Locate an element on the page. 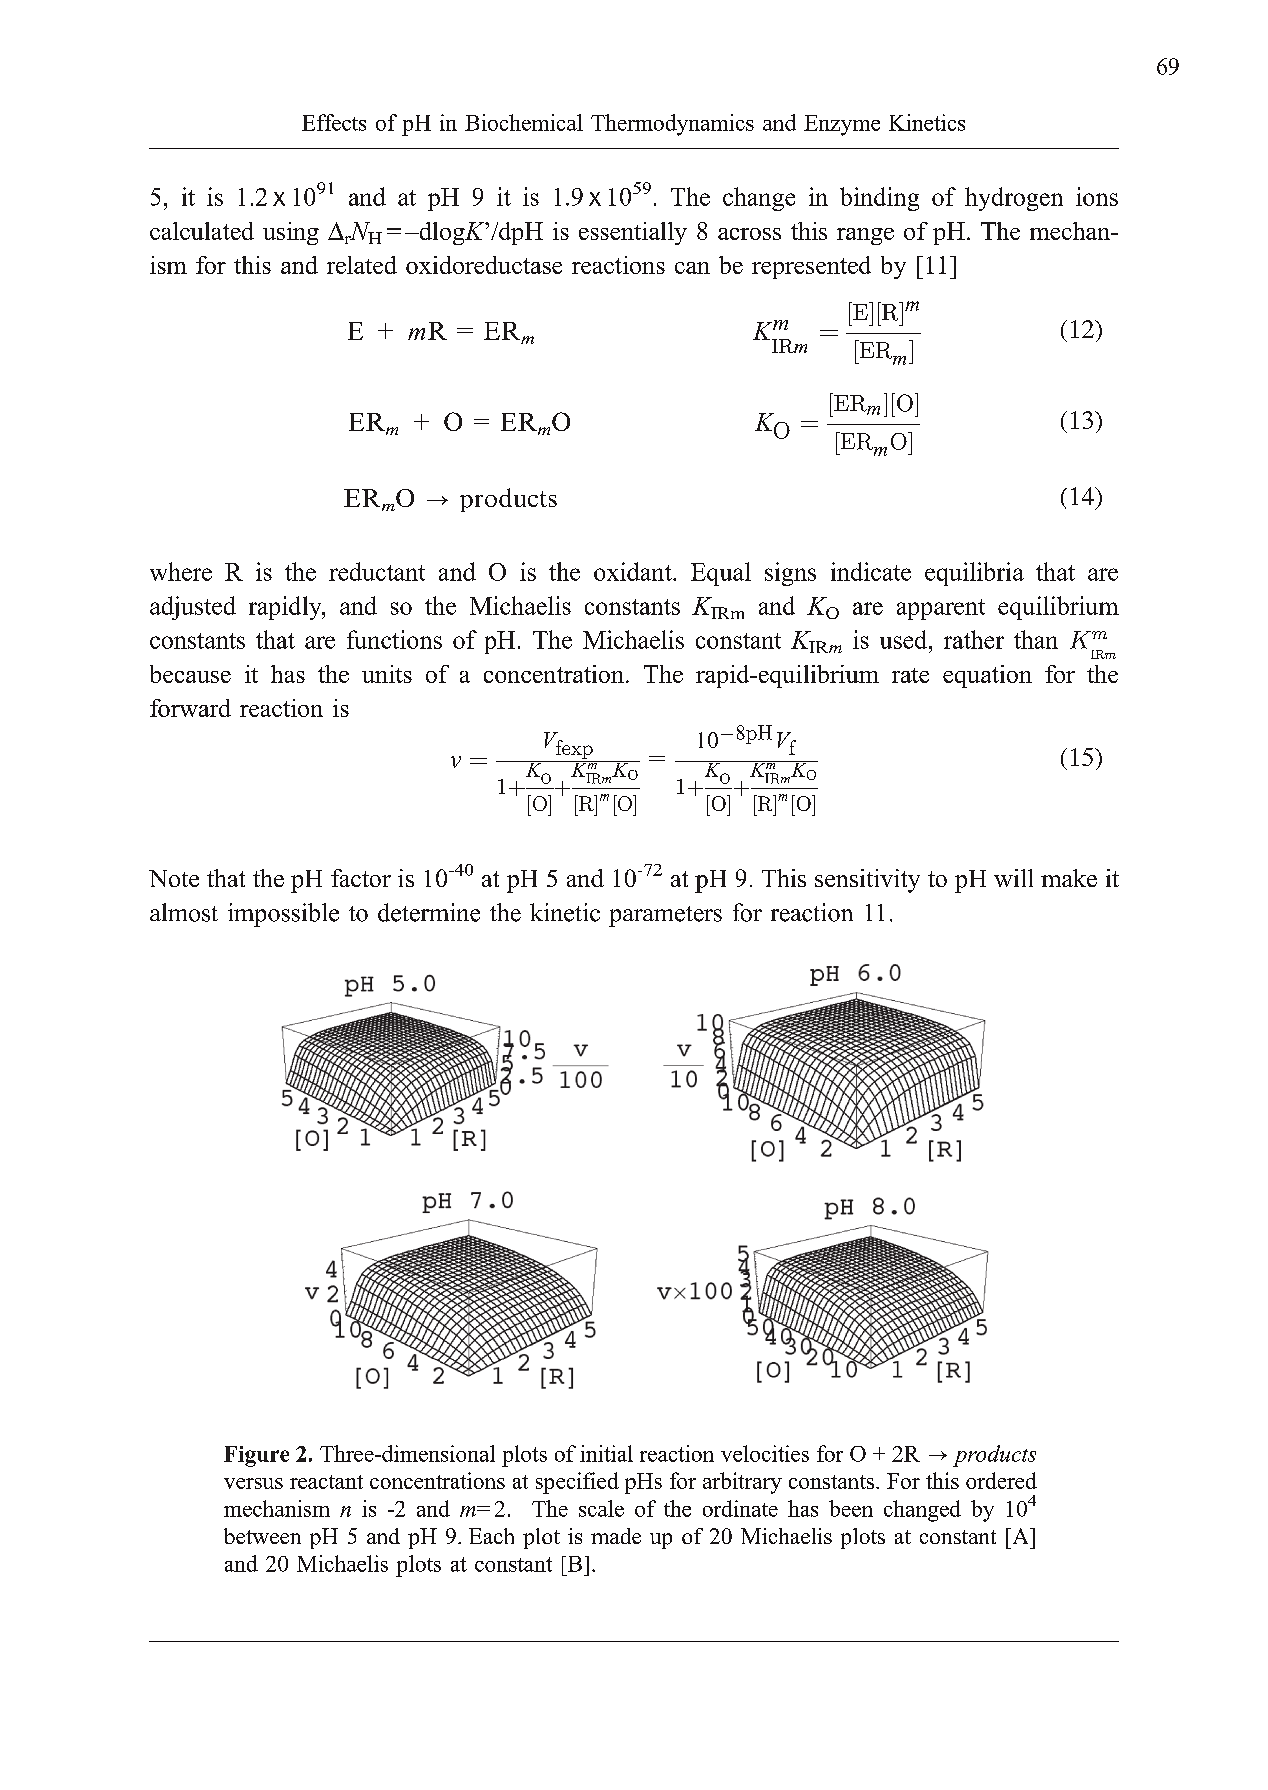 The image size is (1268, 1790). scale is located at coordinates (601, 1508).
